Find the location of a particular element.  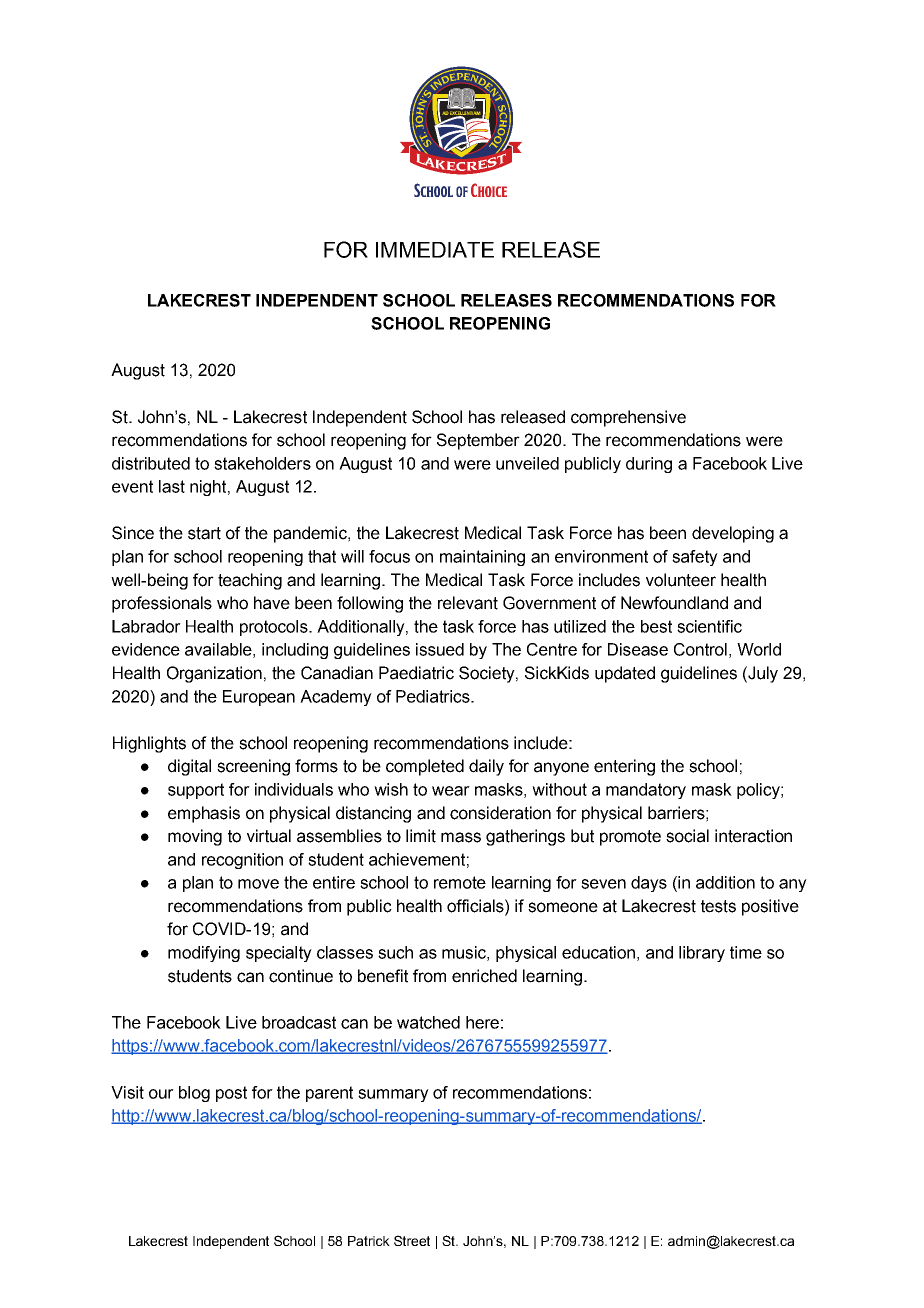

post is located at coordinates (231, 1094).
